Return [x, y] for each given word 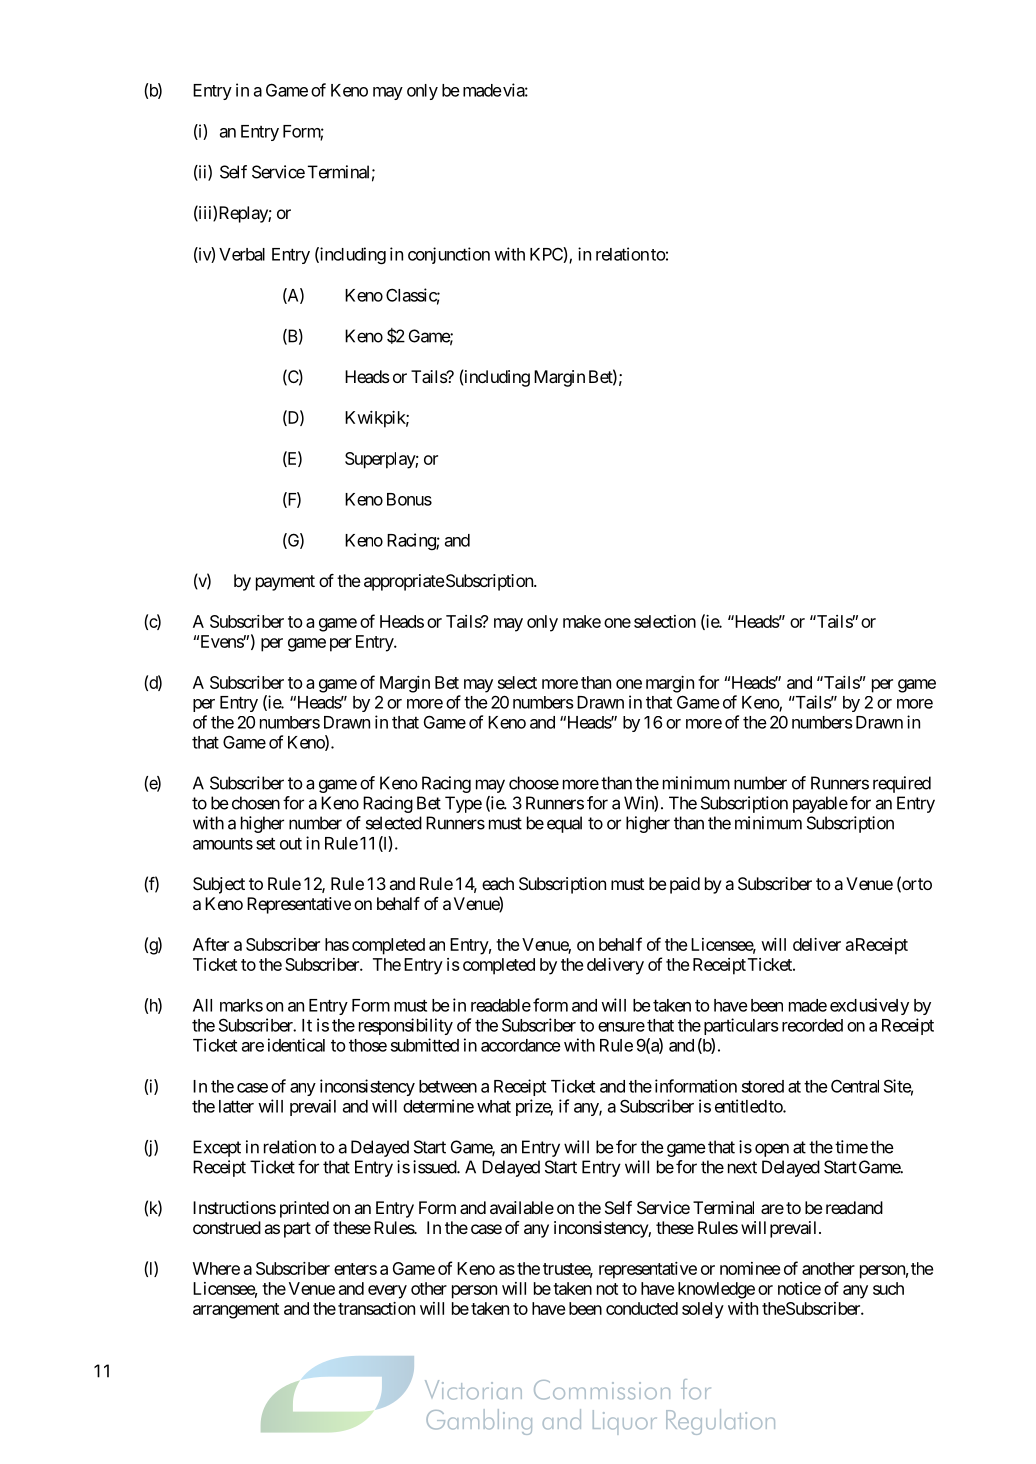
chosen [256, 803]
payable [820, 804]
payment [285, 583]
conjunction [449, 255]
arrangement [236, 1311]
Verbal [242, 254]
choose [534, 783]
